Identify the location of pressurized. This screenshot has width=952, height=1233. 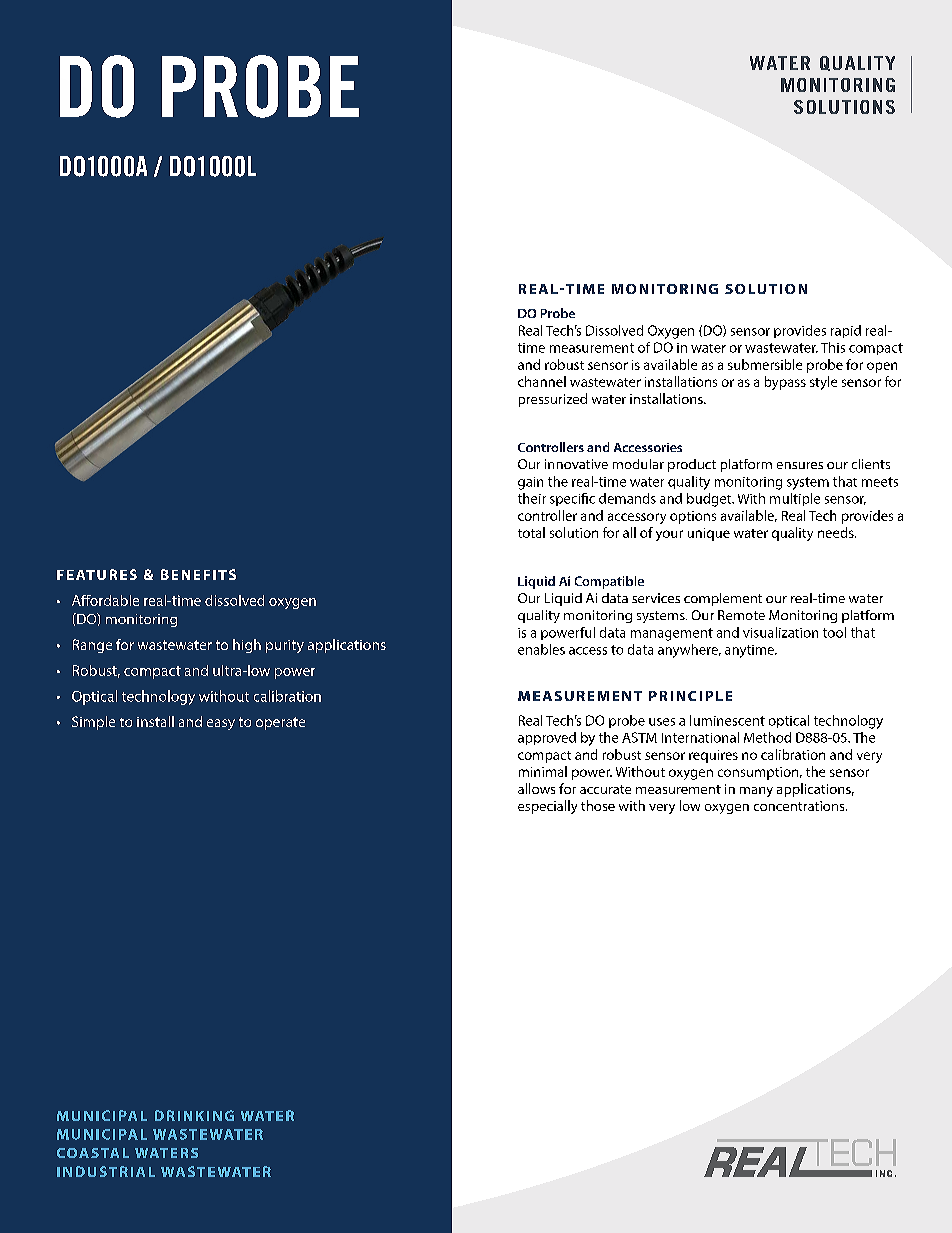
(553, 400).
